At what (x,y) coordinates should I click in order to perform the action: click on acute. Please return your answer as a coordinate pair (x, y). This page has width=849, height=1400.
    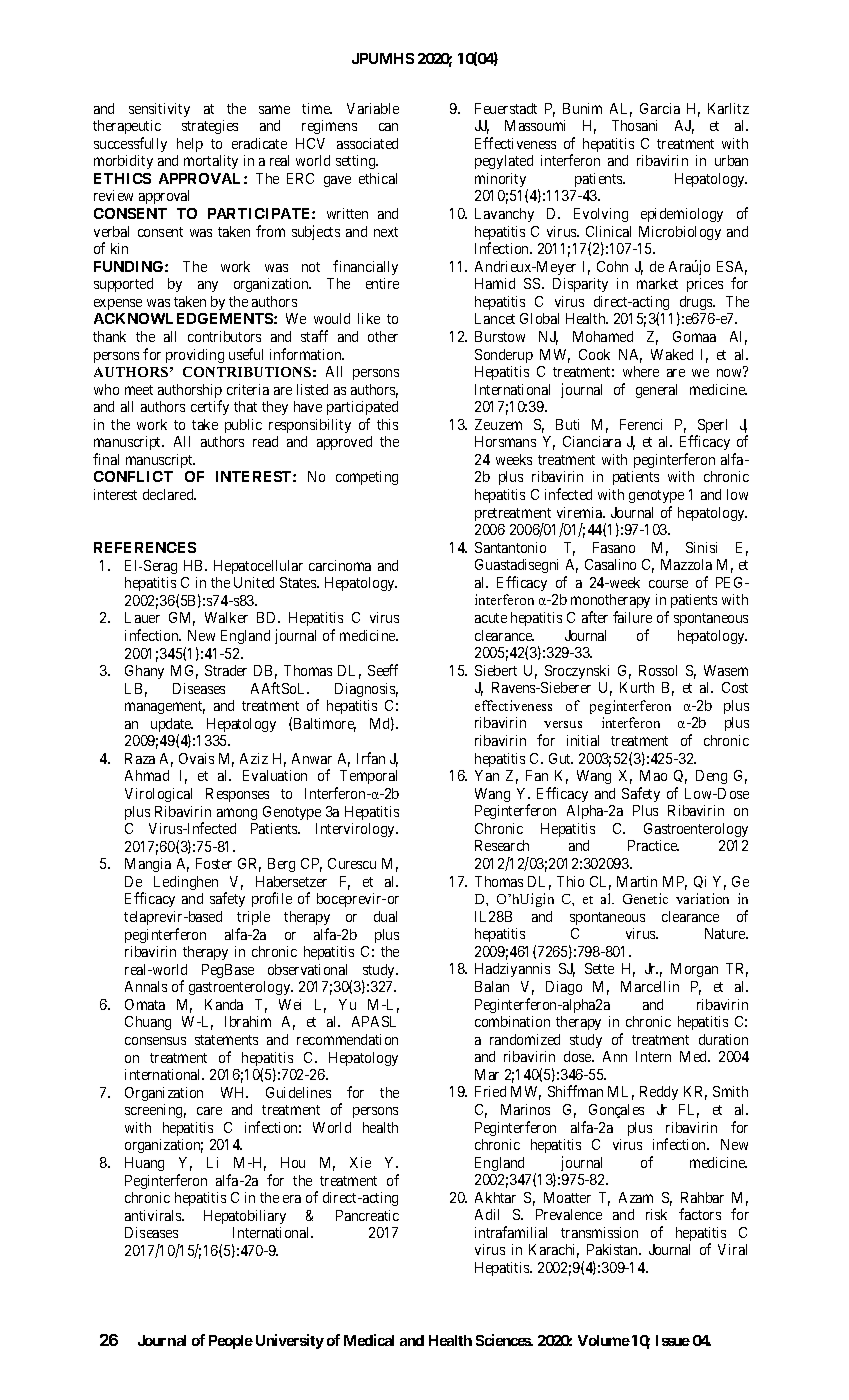
    Looking at the image, I should click on (491, 618).
